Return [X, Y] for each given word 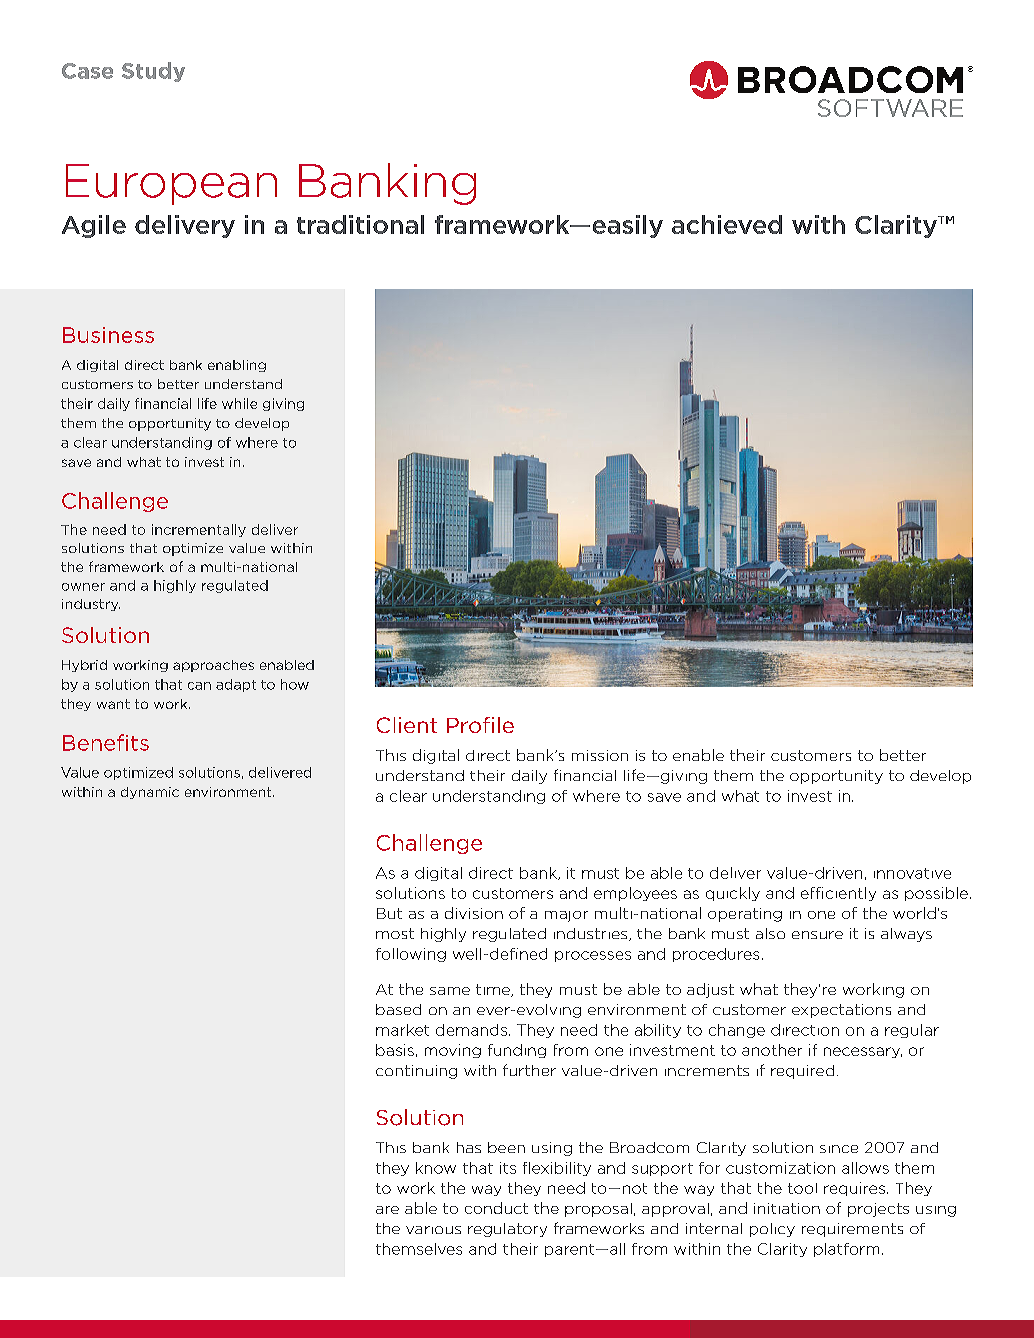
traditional [360, 224]
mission [600, 755]
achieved [727, 224]
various [433, 1230]
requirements [852, 1230]
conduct [496, 1208]
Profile [480, 725]
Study [153, 72]
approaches [213, 666]
